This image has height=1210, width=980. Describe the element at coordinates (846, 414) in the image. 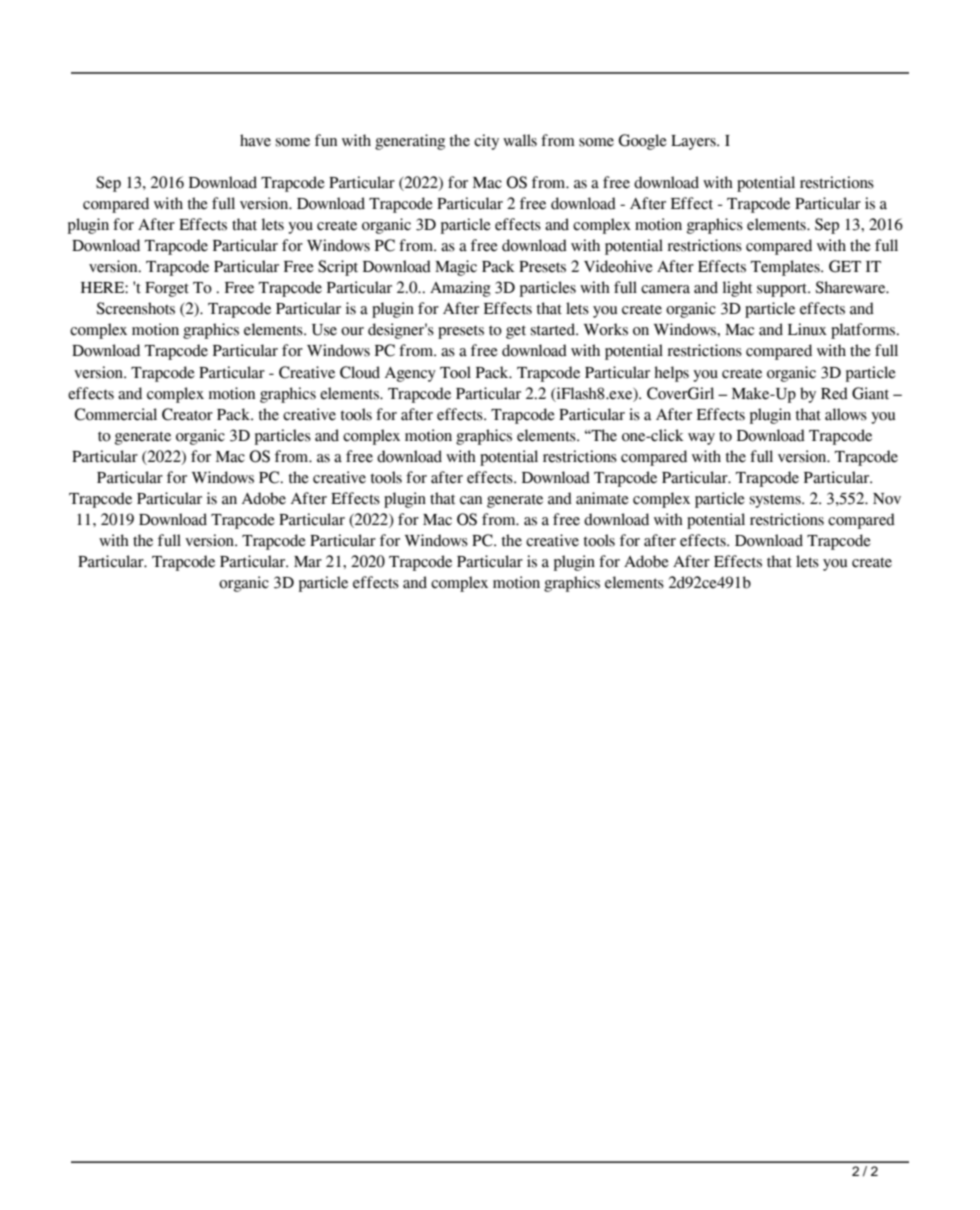

I see `allows` at that location.
